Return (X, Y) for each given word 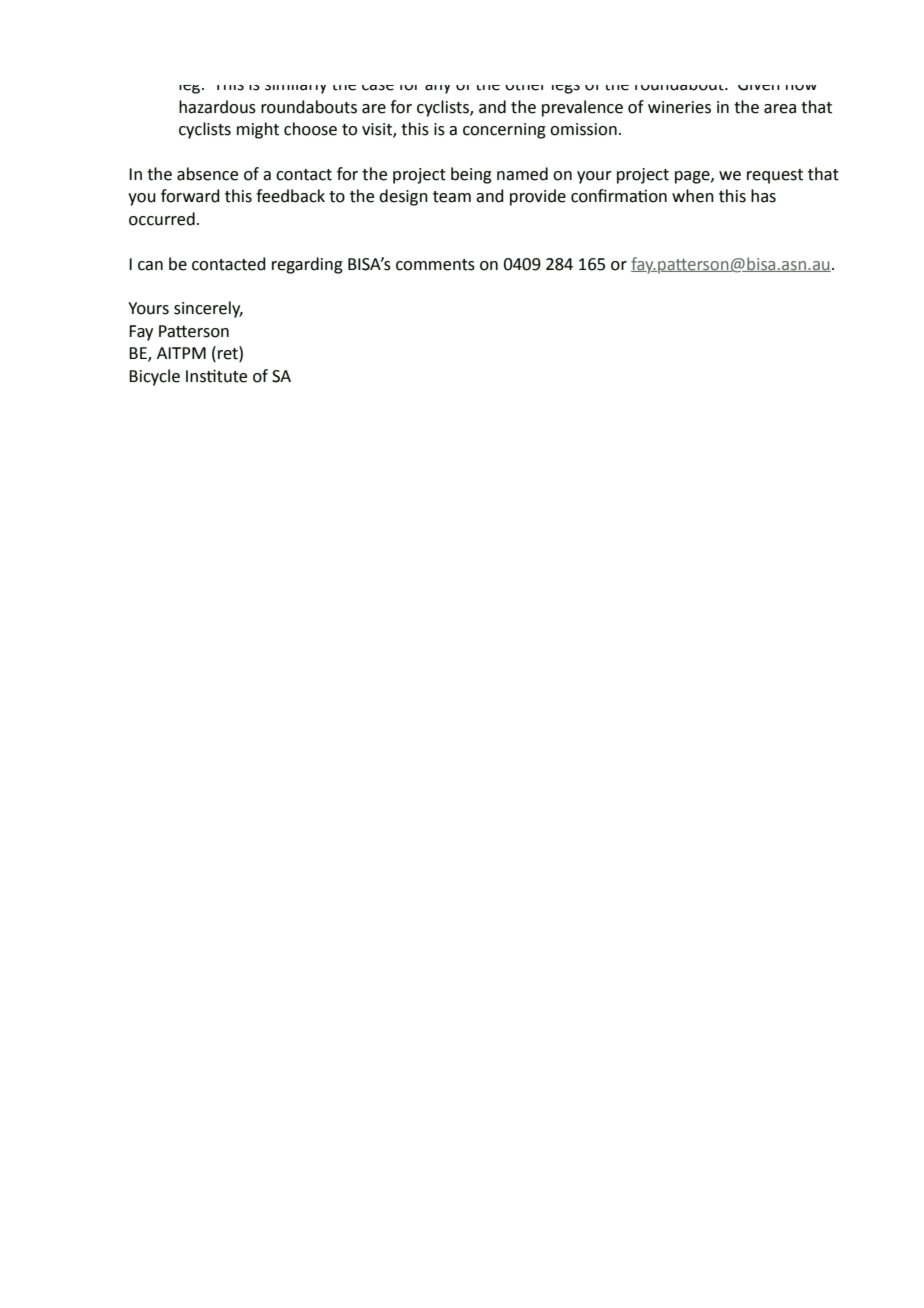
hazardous (217, 107)
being (471, 175)
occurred (162, 219)
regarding (307, 265)
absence (207, 174)
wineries (679, 107)
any (437, 89)
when (693, 196)
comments (435, 265)
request (775, 176)
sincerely (208, 309)
